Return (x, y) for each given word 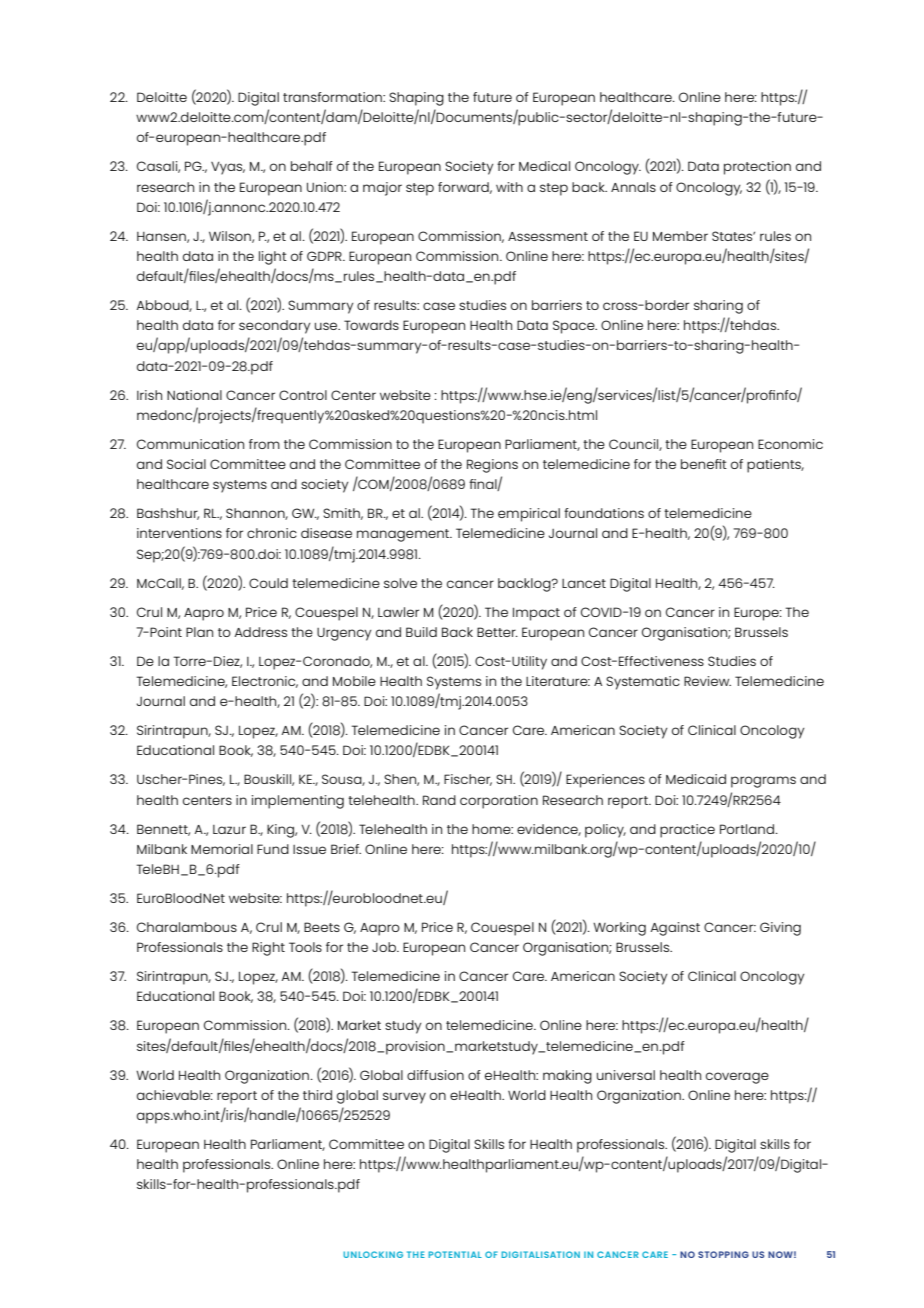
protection (757, 168)
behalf (312, 166)
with (509, 187)
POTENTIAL (455, 1254)
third (317, 1095)
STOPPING (723, 1254)
